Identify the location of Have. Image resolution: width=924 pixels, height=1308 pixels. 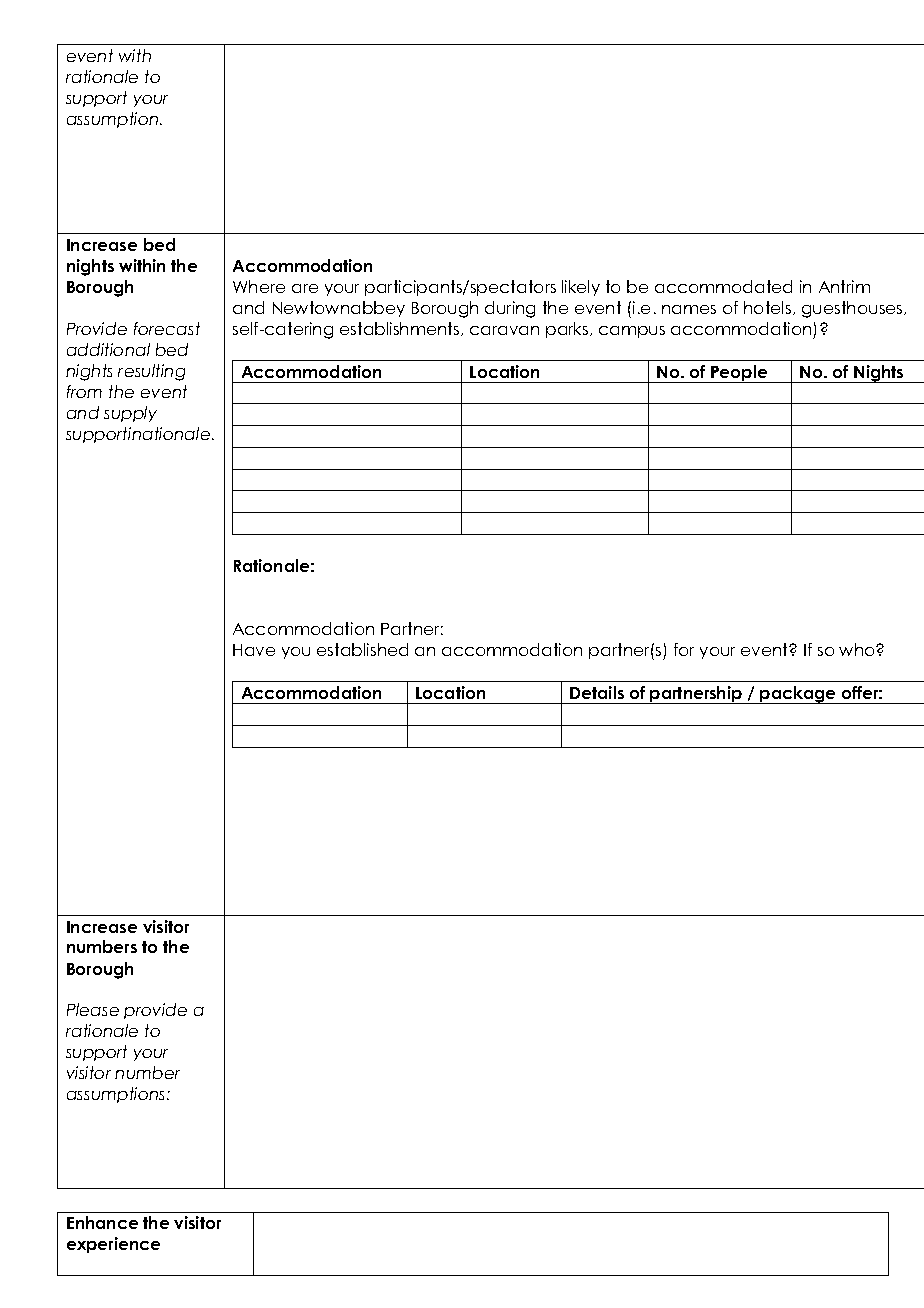
(254, 650).
